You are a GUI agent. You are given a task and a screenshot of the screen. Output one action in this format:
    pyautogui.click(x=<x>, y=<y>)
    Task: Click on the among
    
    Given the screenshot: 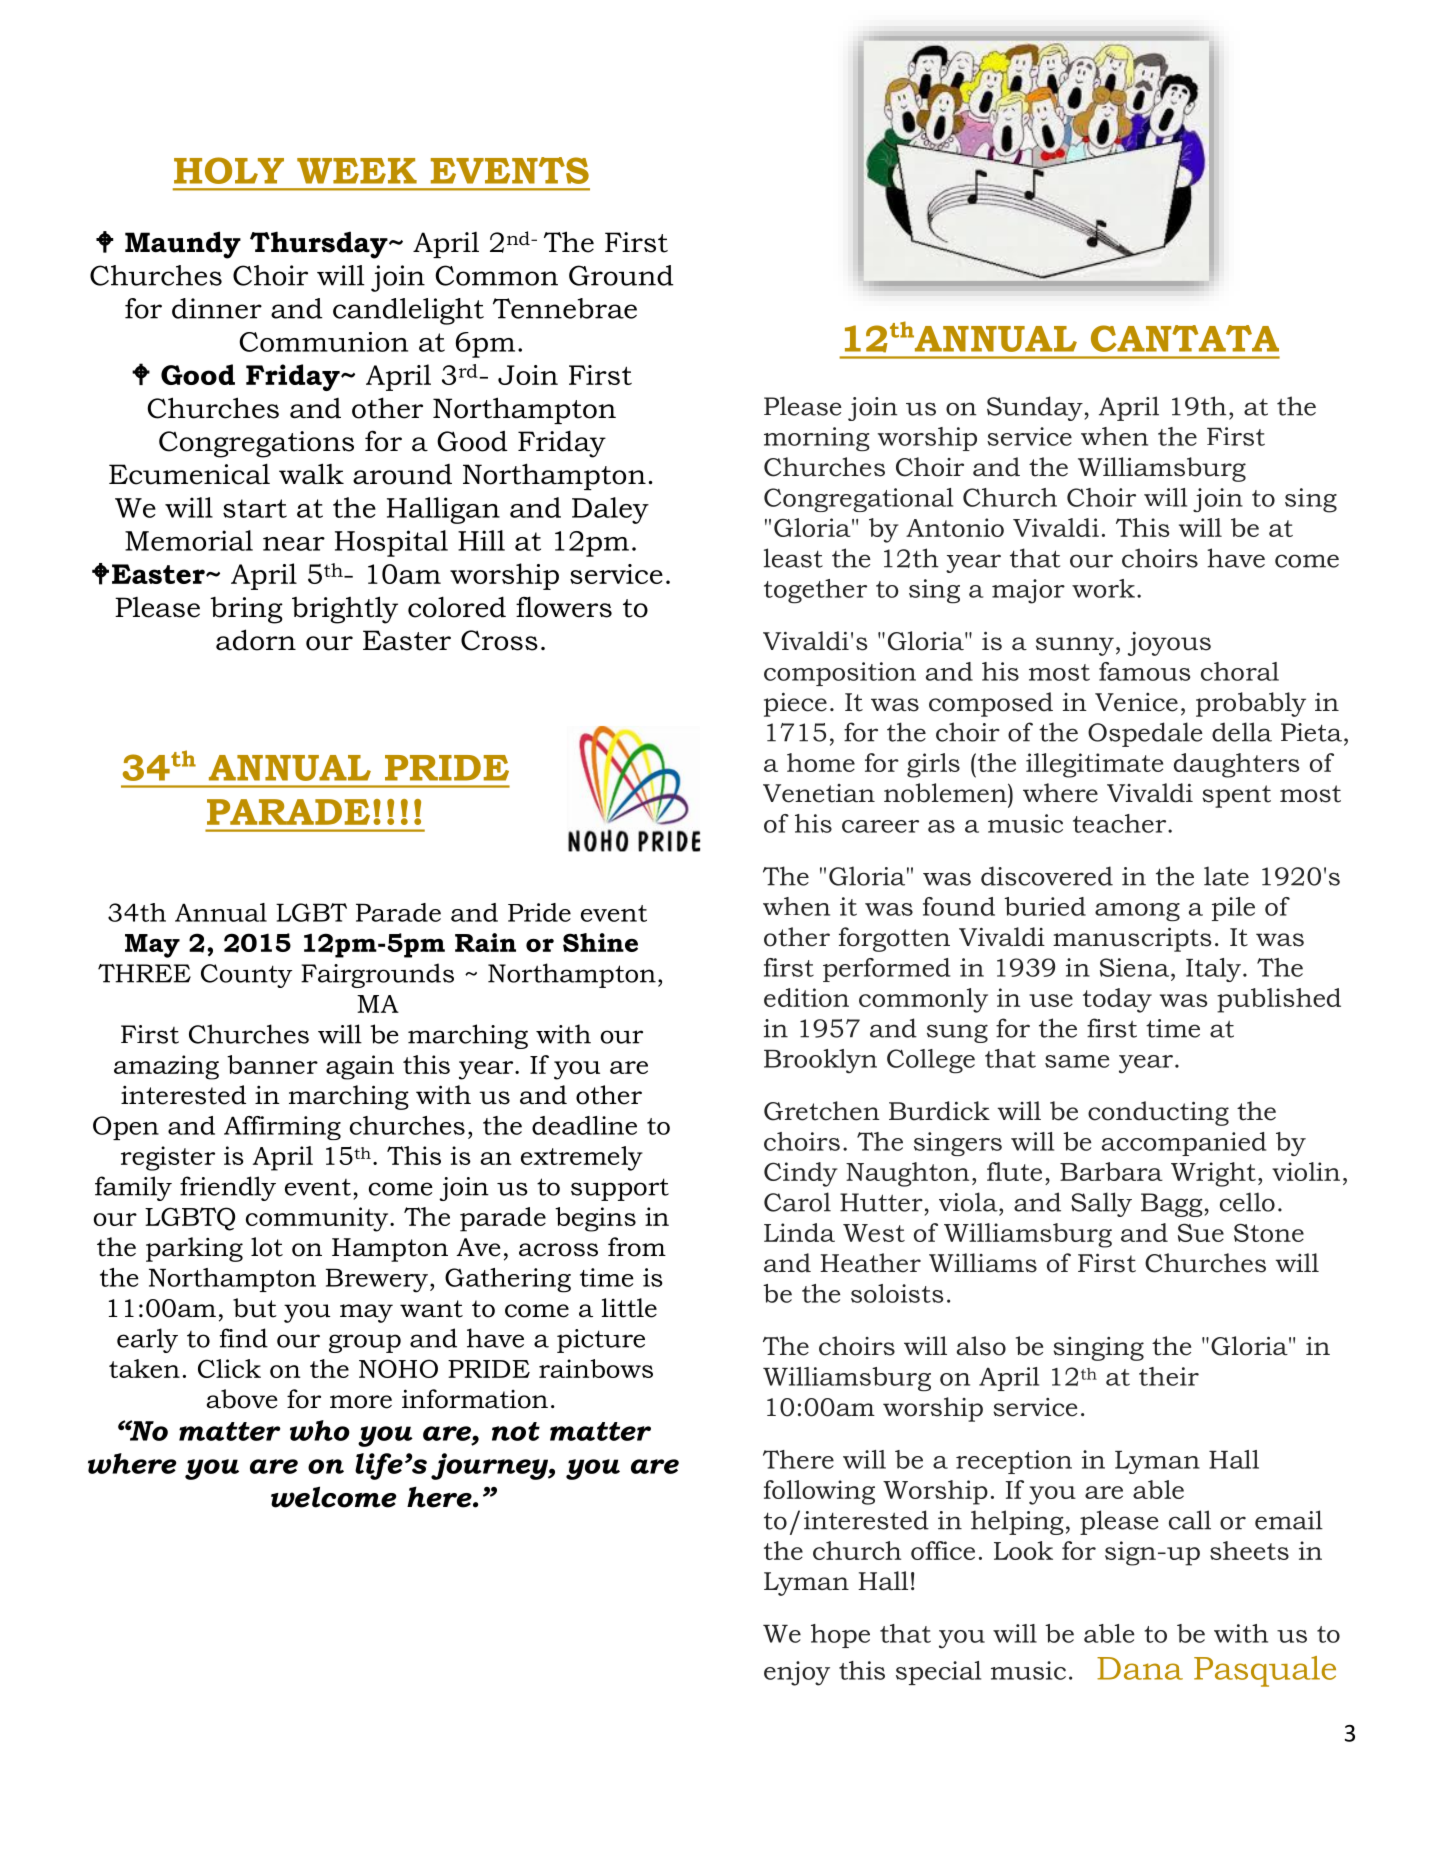 What is the action you would take?
    pyautogui.click(x=1137, y=912)
